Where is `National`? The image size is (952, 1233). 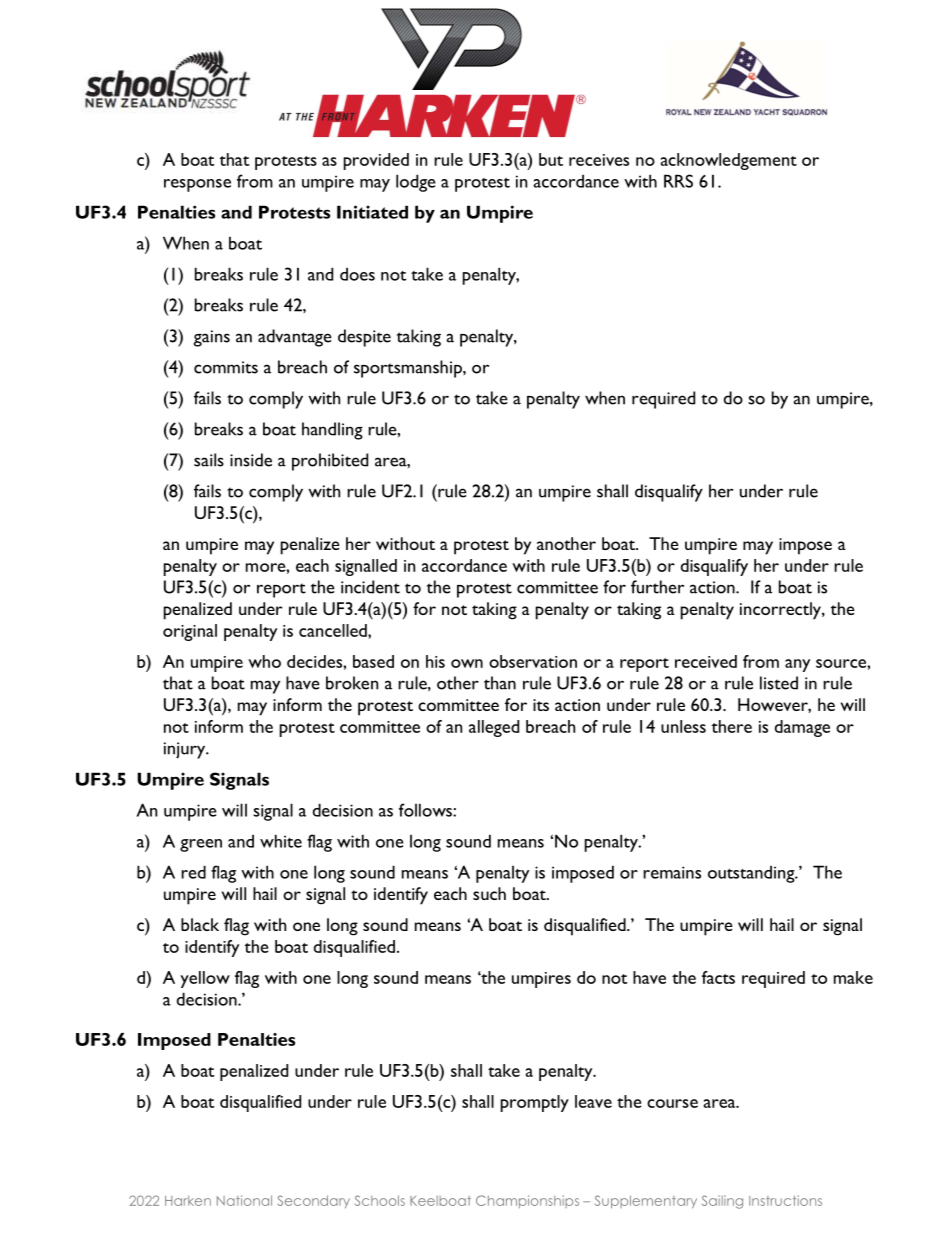 National is located at coordinates (244, 1200).
